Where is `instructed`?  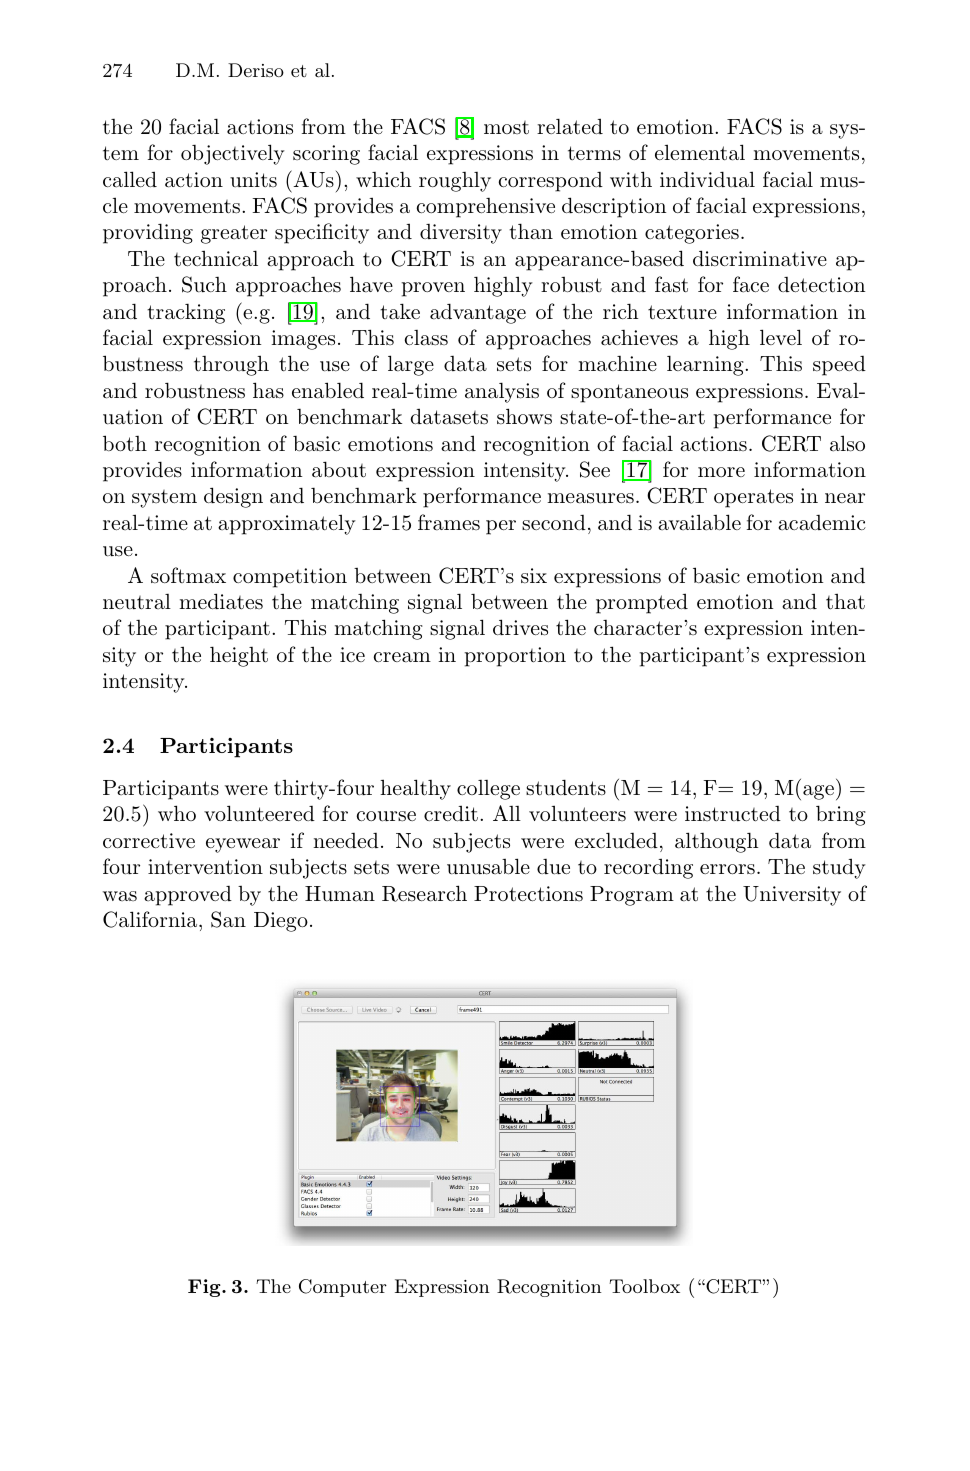 instructed is located at coordinates (733, 814).
